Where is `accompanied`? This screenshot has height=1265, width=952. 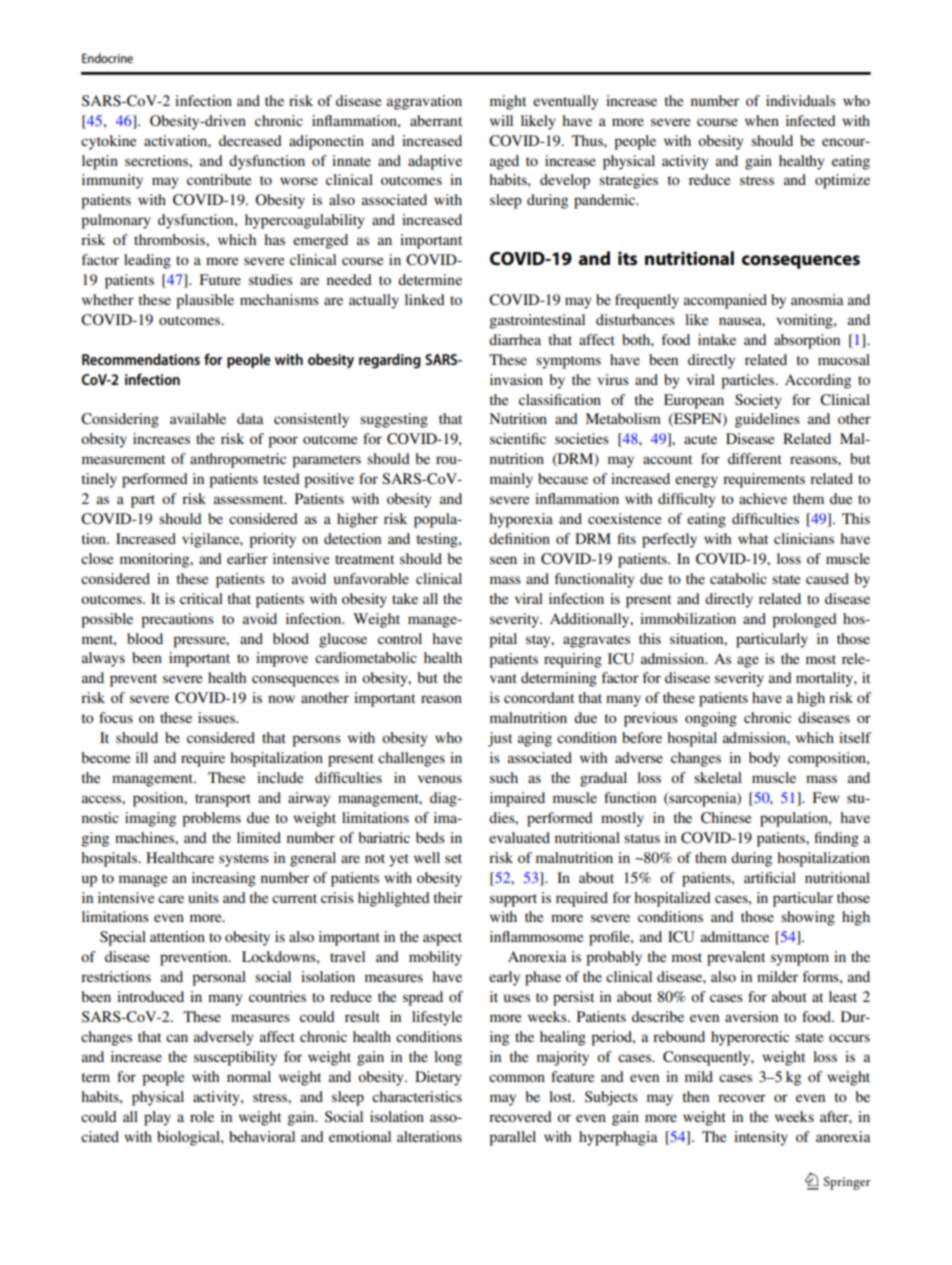 accompanied is located at coordinates (725, 301).
